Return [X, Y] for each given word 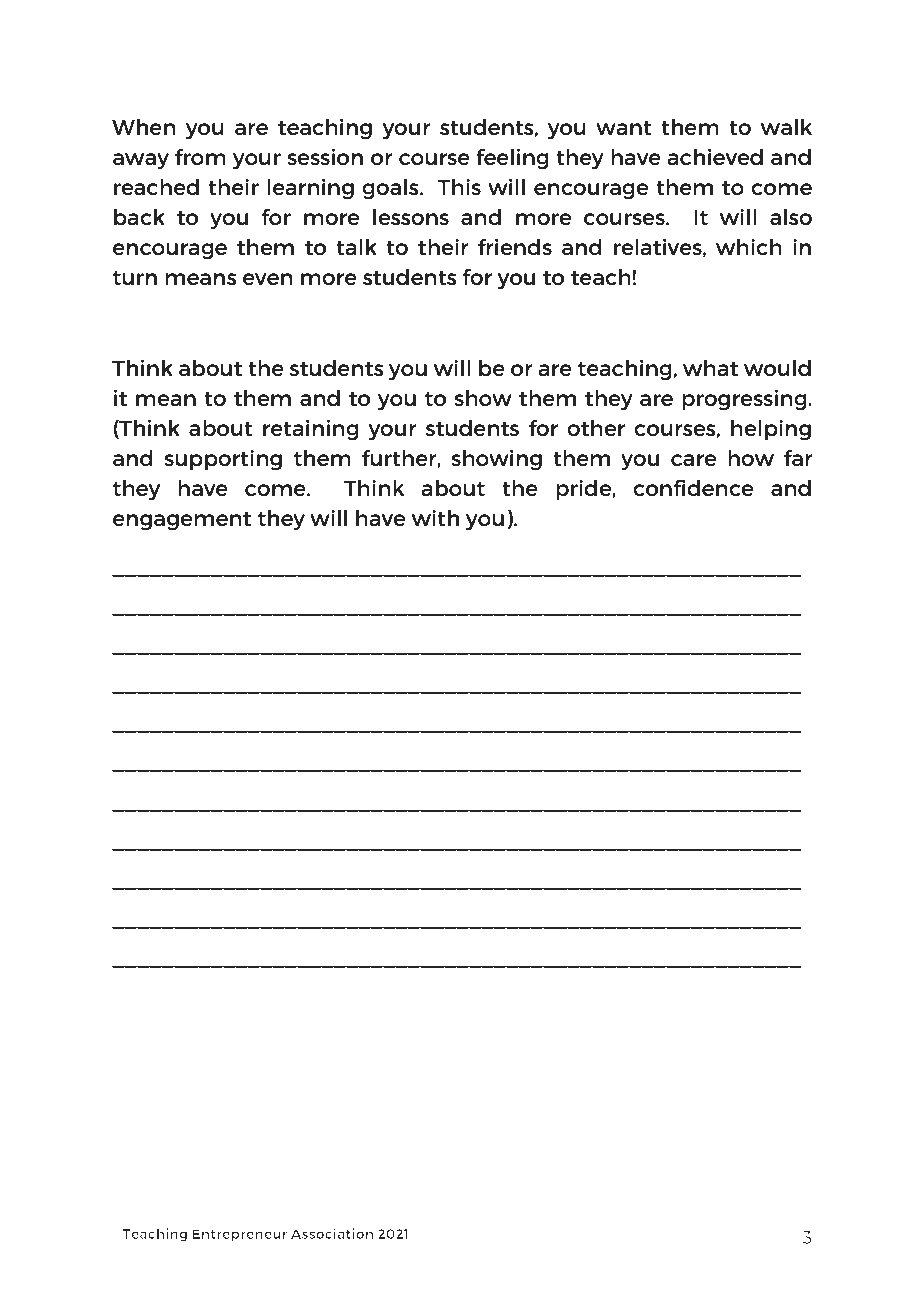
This [459, 186]
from [200, 157]
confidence [693, 487]
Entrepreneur [240, 1235]
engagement [182, 521]
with [435, 517]
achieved [715, 156]
